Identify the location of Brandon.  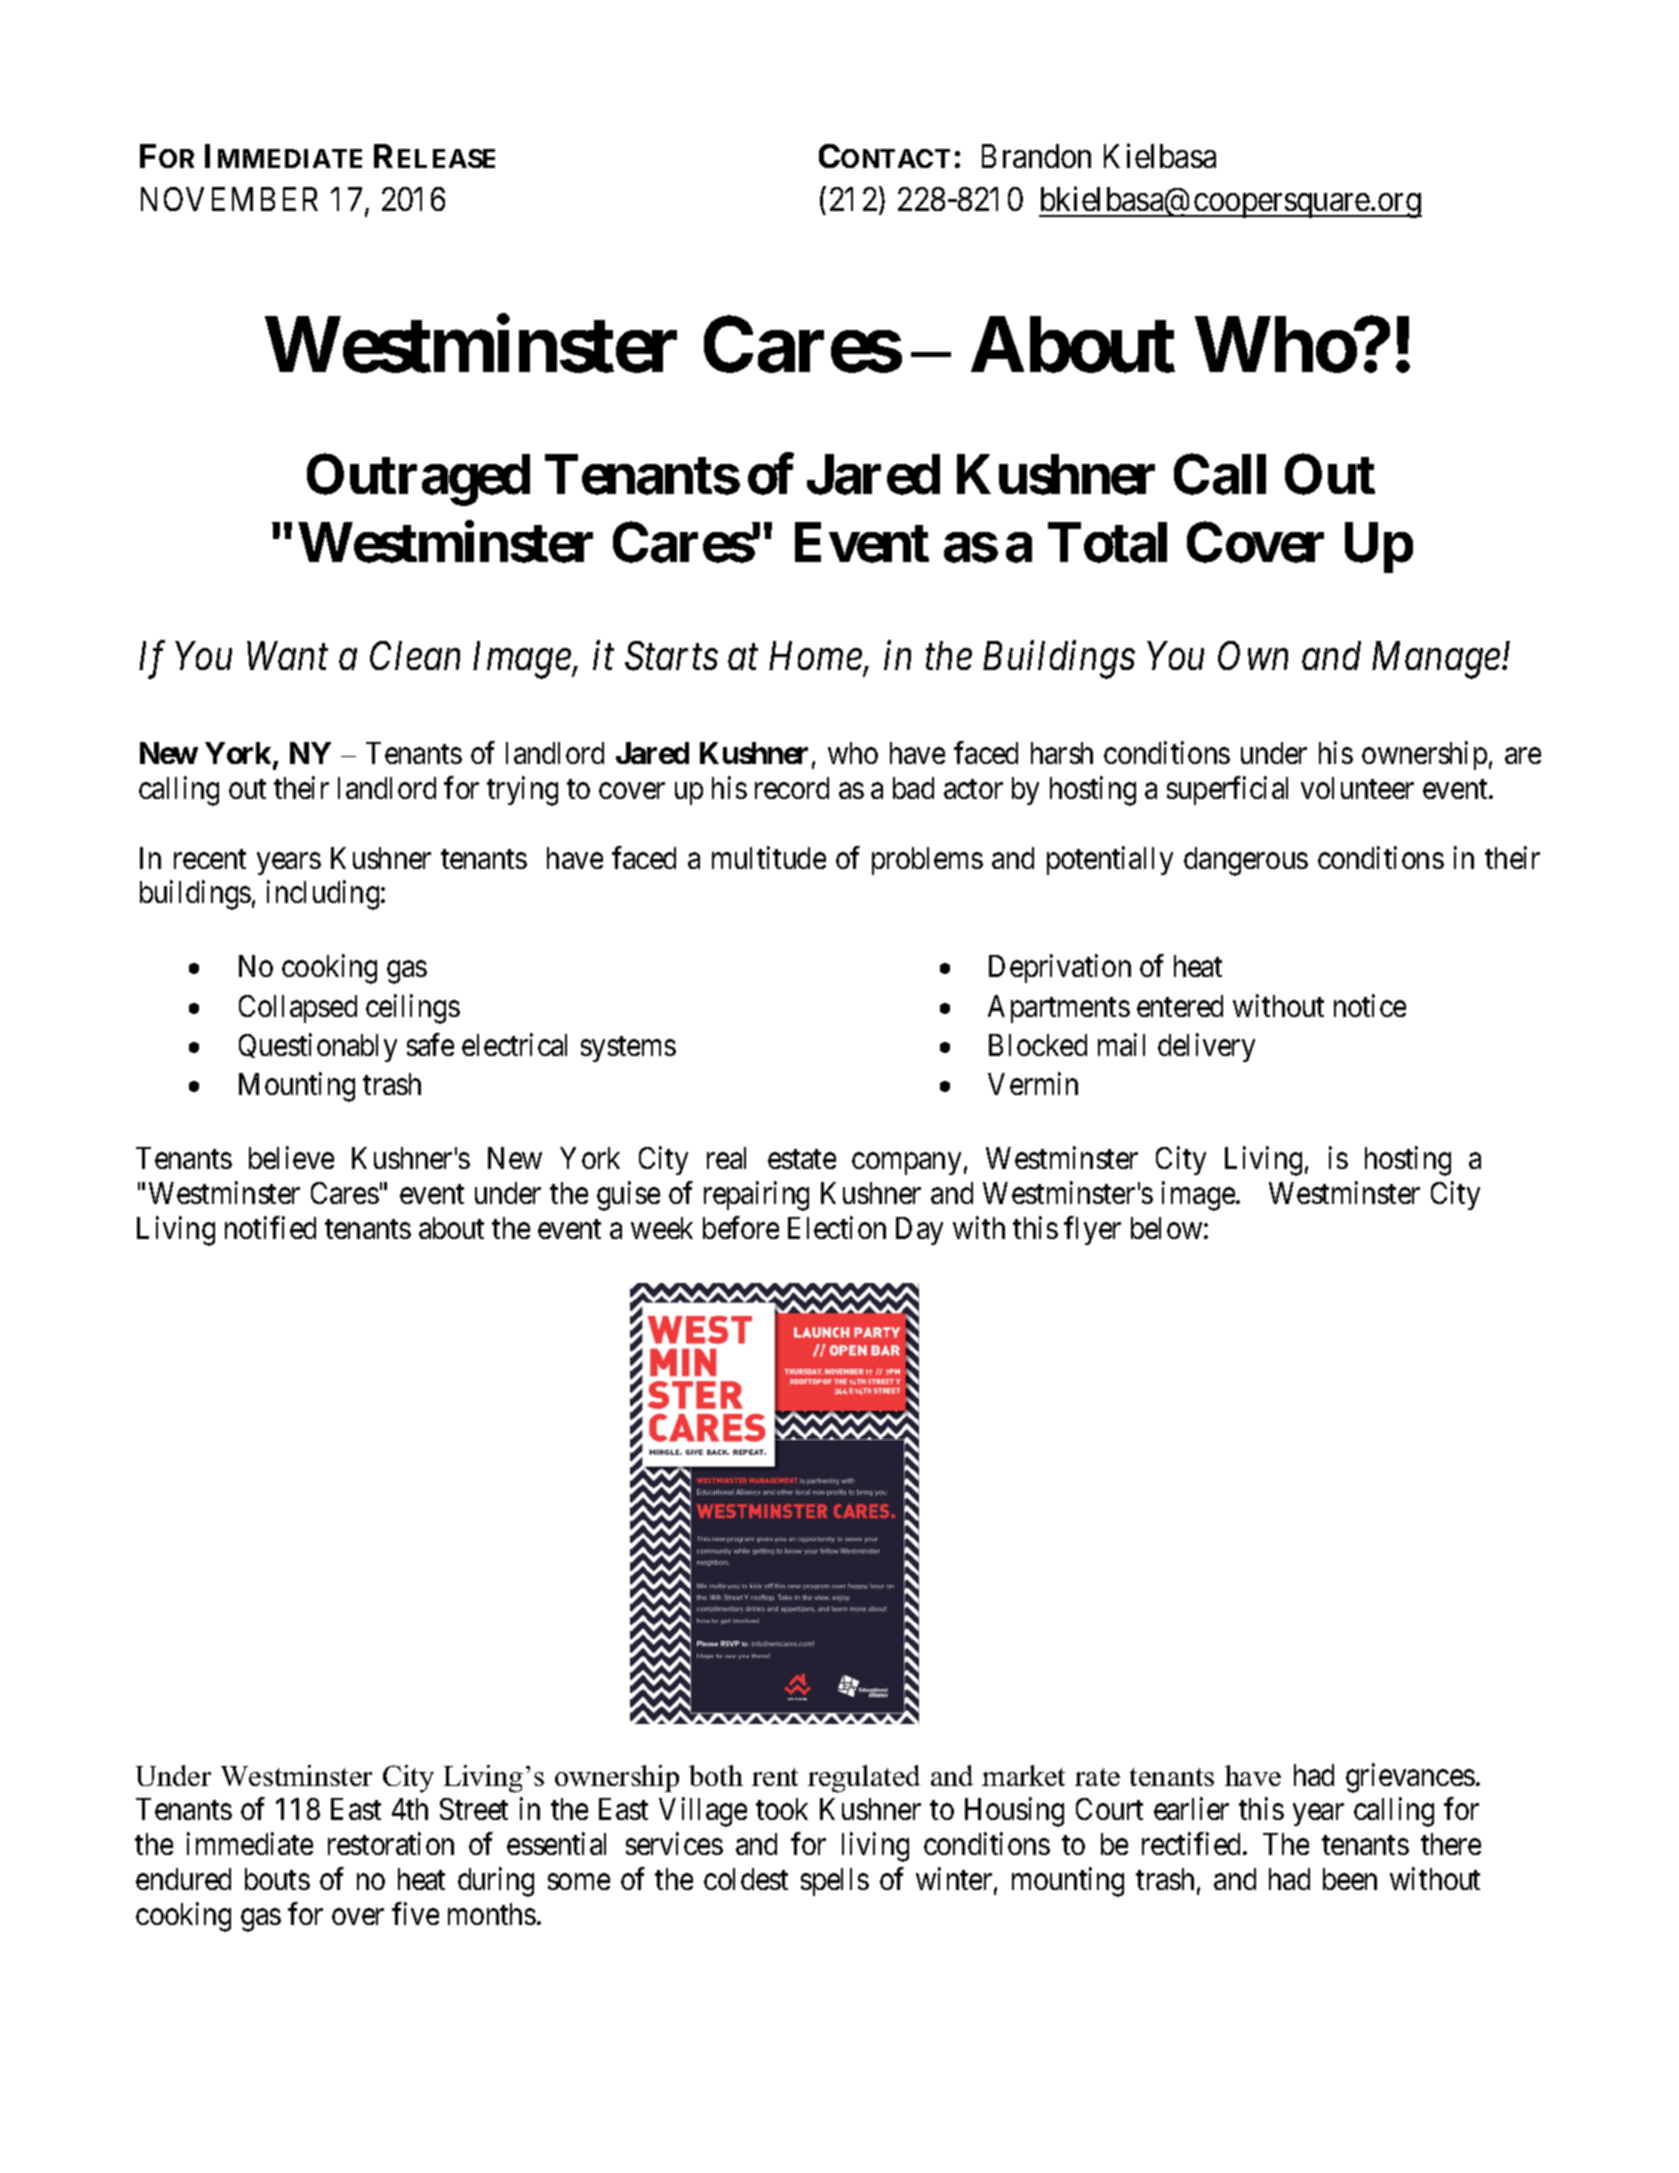
(1036, 156).
